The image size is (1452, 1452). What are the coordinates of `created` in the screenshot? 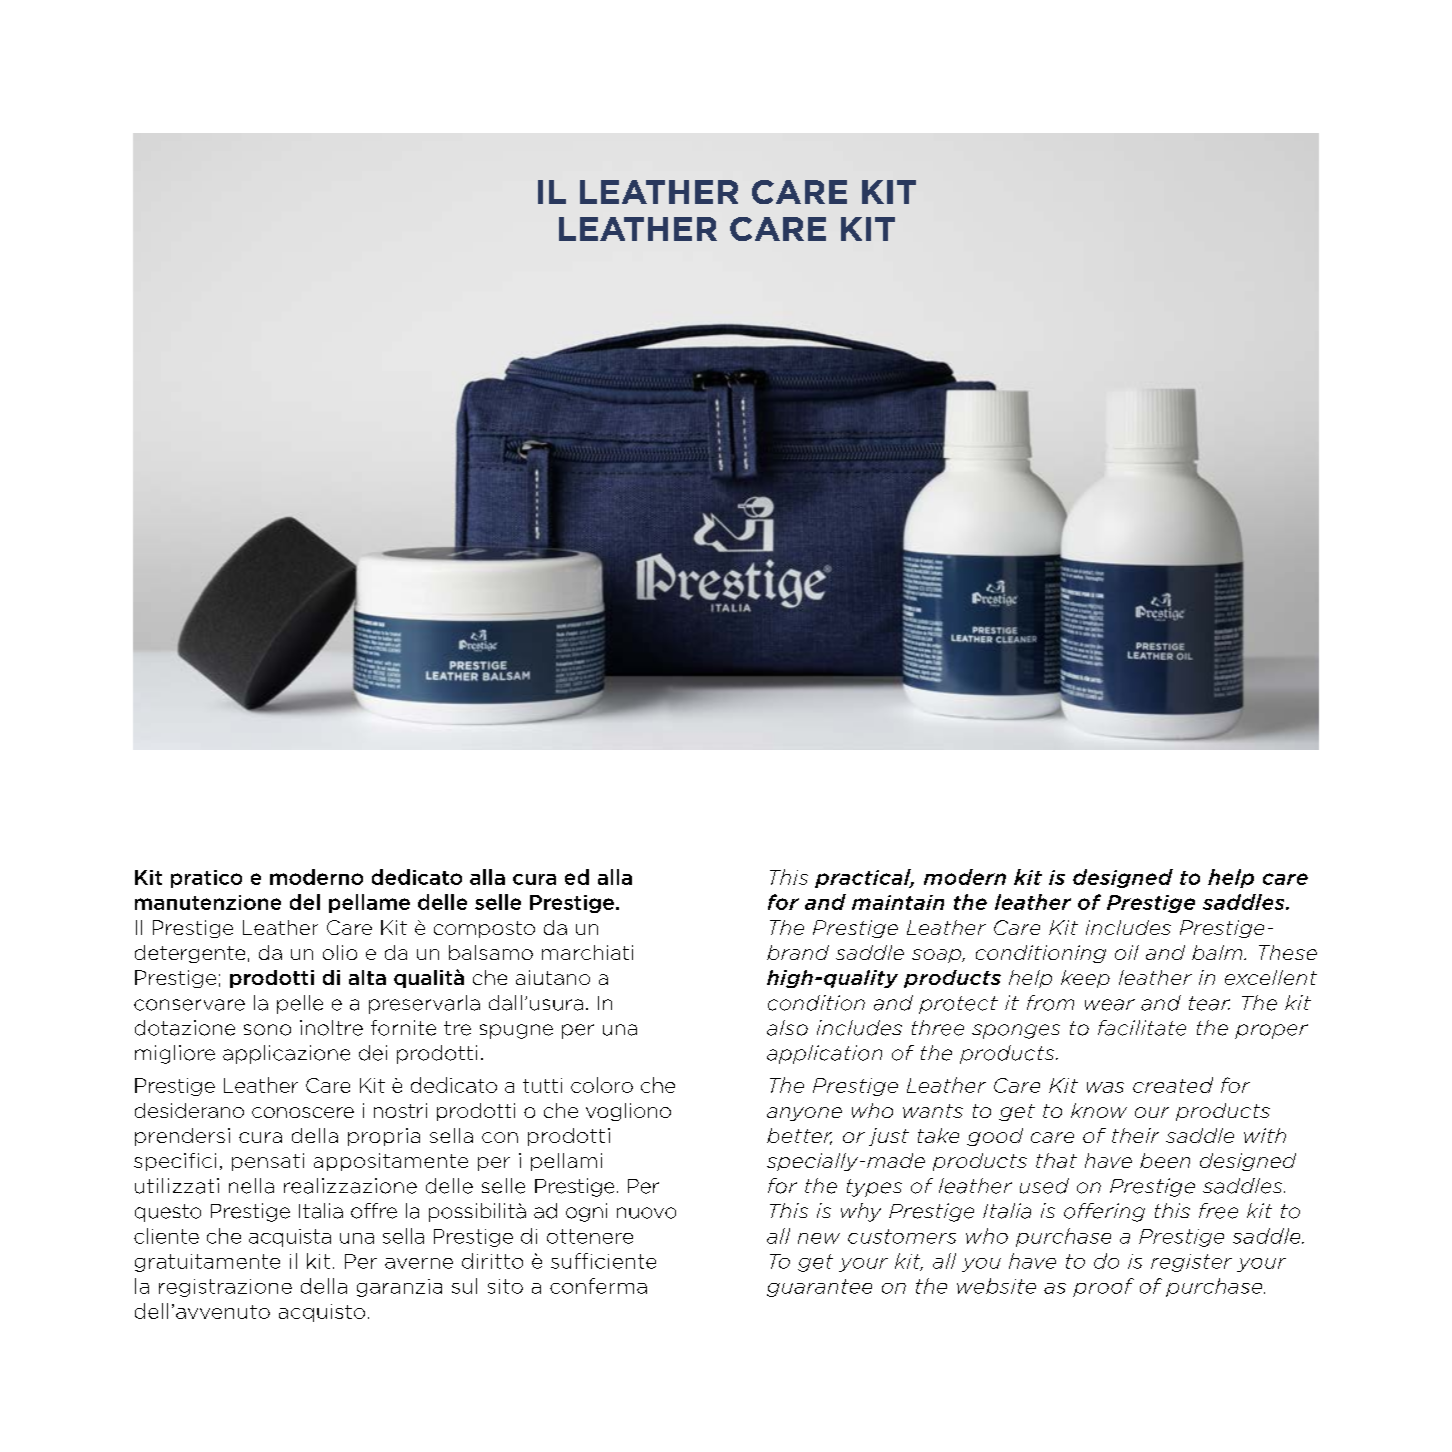 It's located at (1173, 1085).
